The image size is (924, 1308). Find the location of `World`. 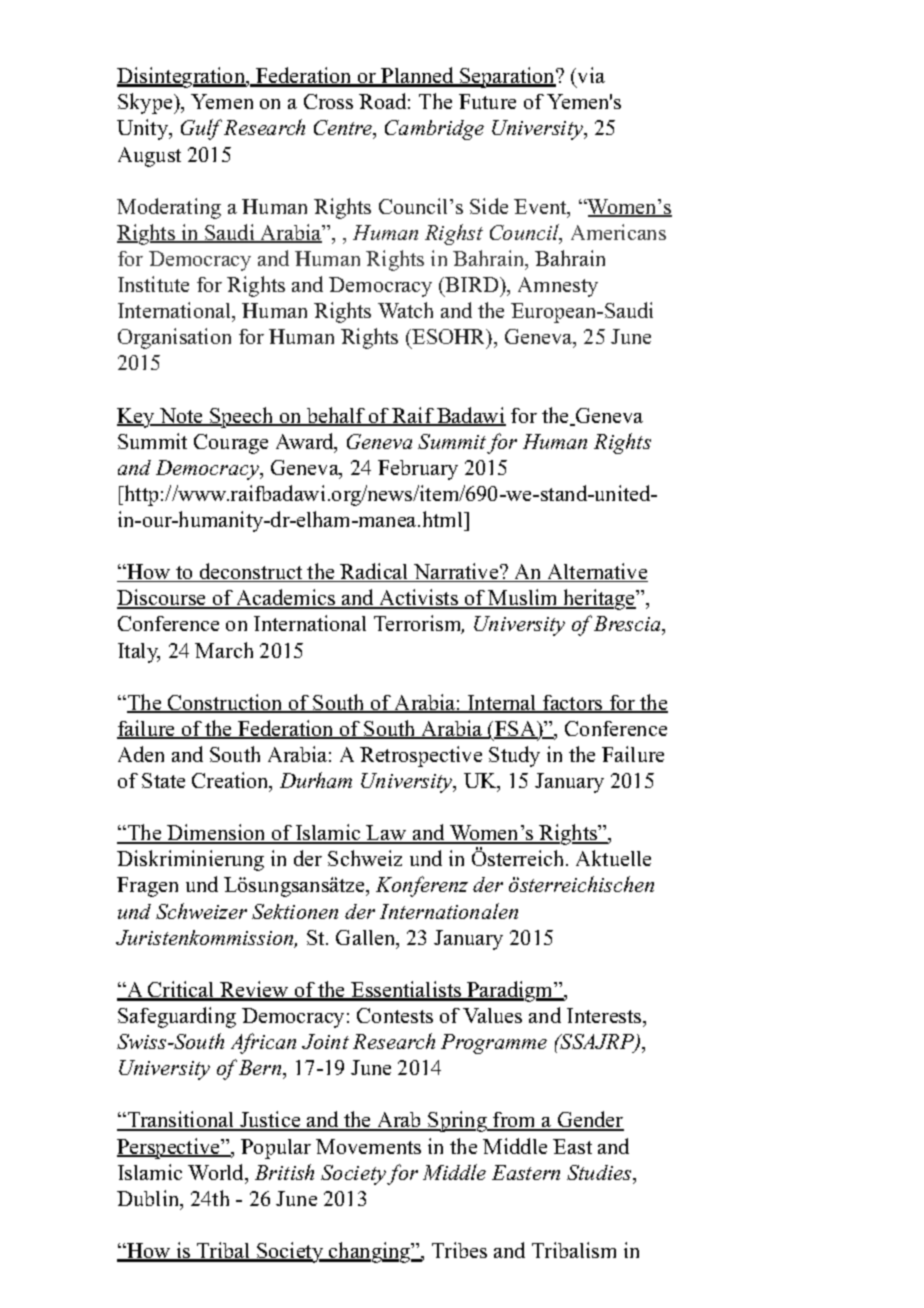

World is located at coordinates (217, 1173).
